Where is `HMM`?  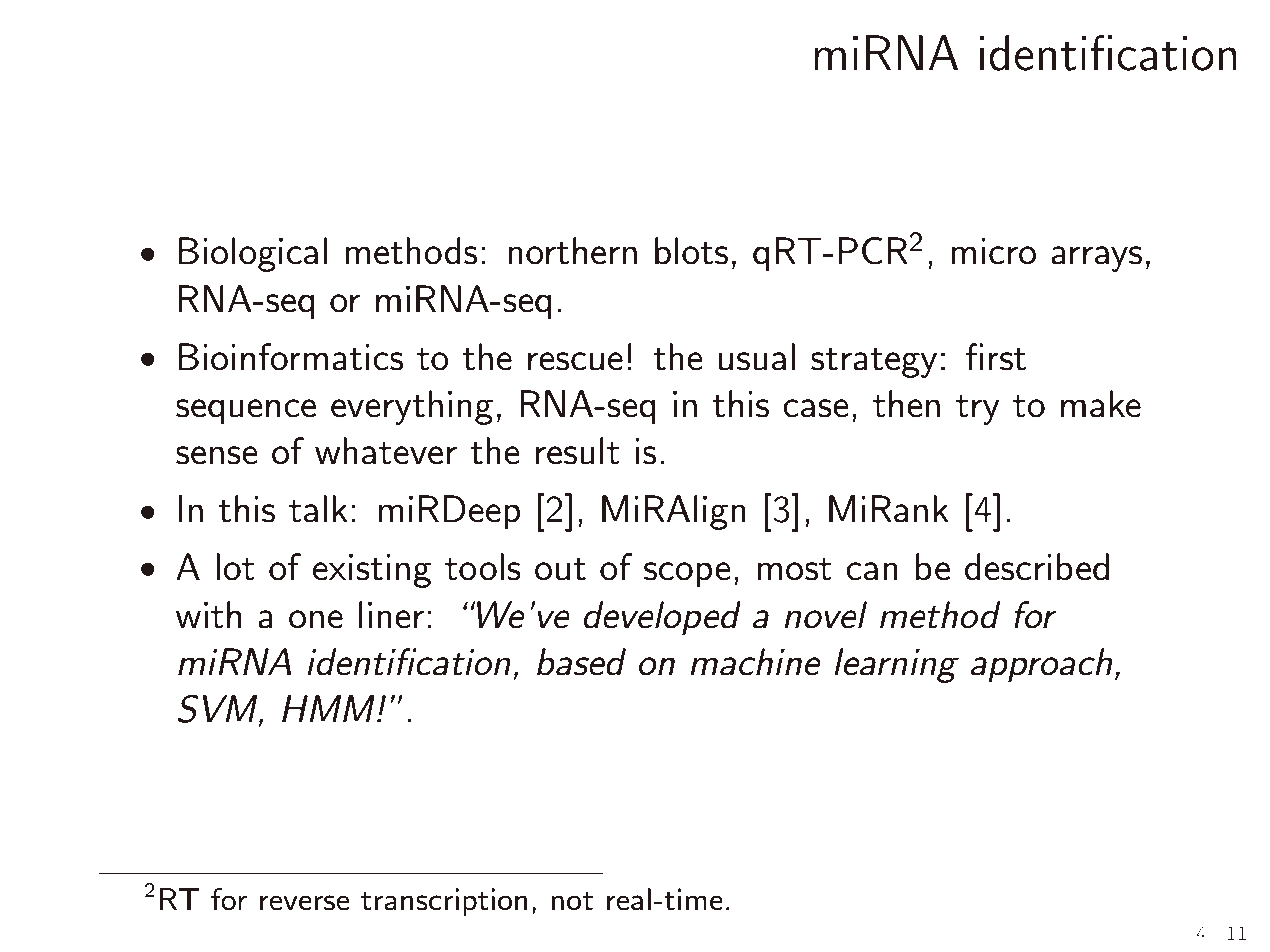
HMM is located at coordinates (328, 708).
